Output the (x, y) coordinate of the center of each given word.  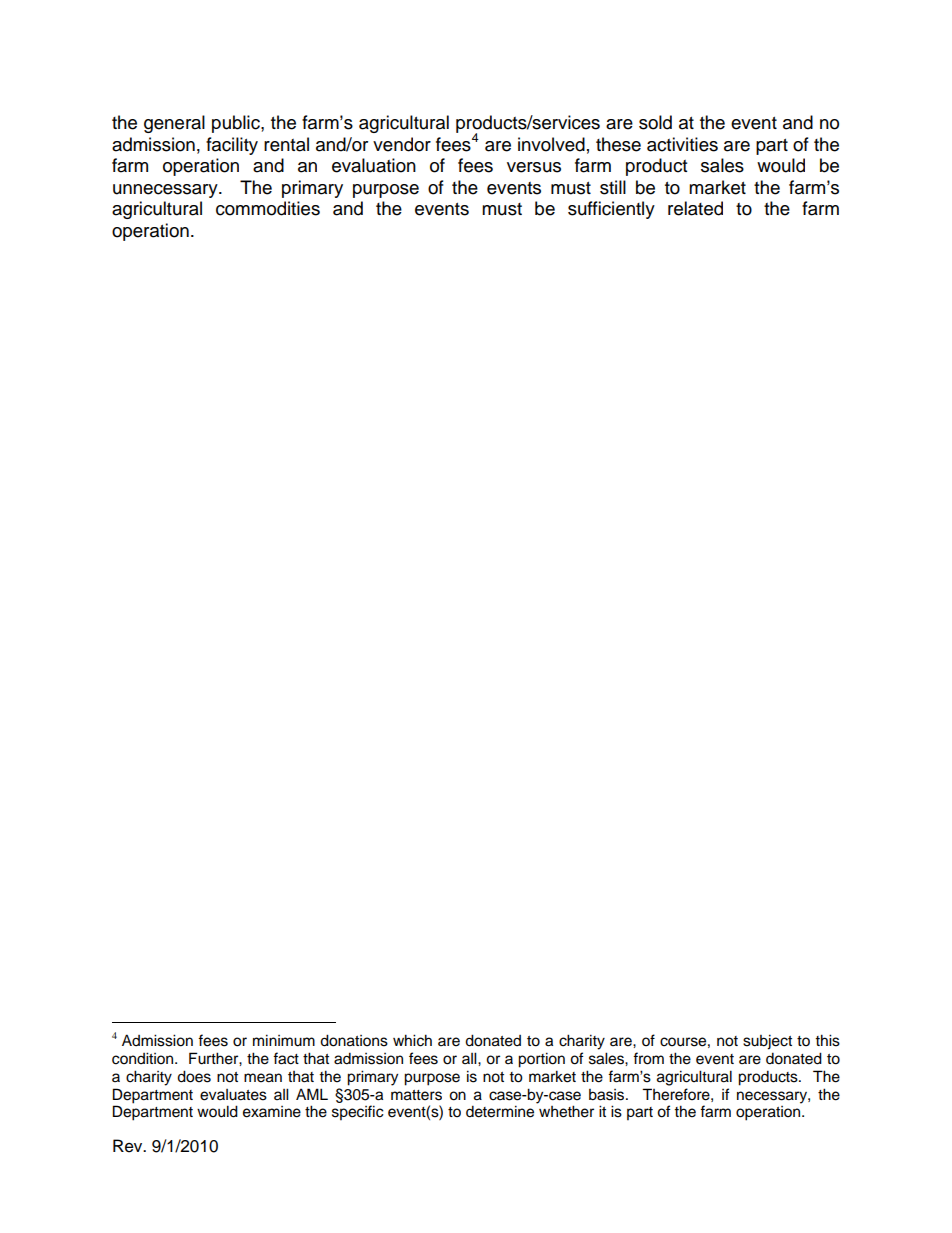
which (412, 1040)
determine (500, 1111)
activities (682, 144)
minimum (284, 1040)
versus (534, 167)
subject (767, 1042)
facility (232, 146)
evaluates (233, 1095)
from (648, 1058)
